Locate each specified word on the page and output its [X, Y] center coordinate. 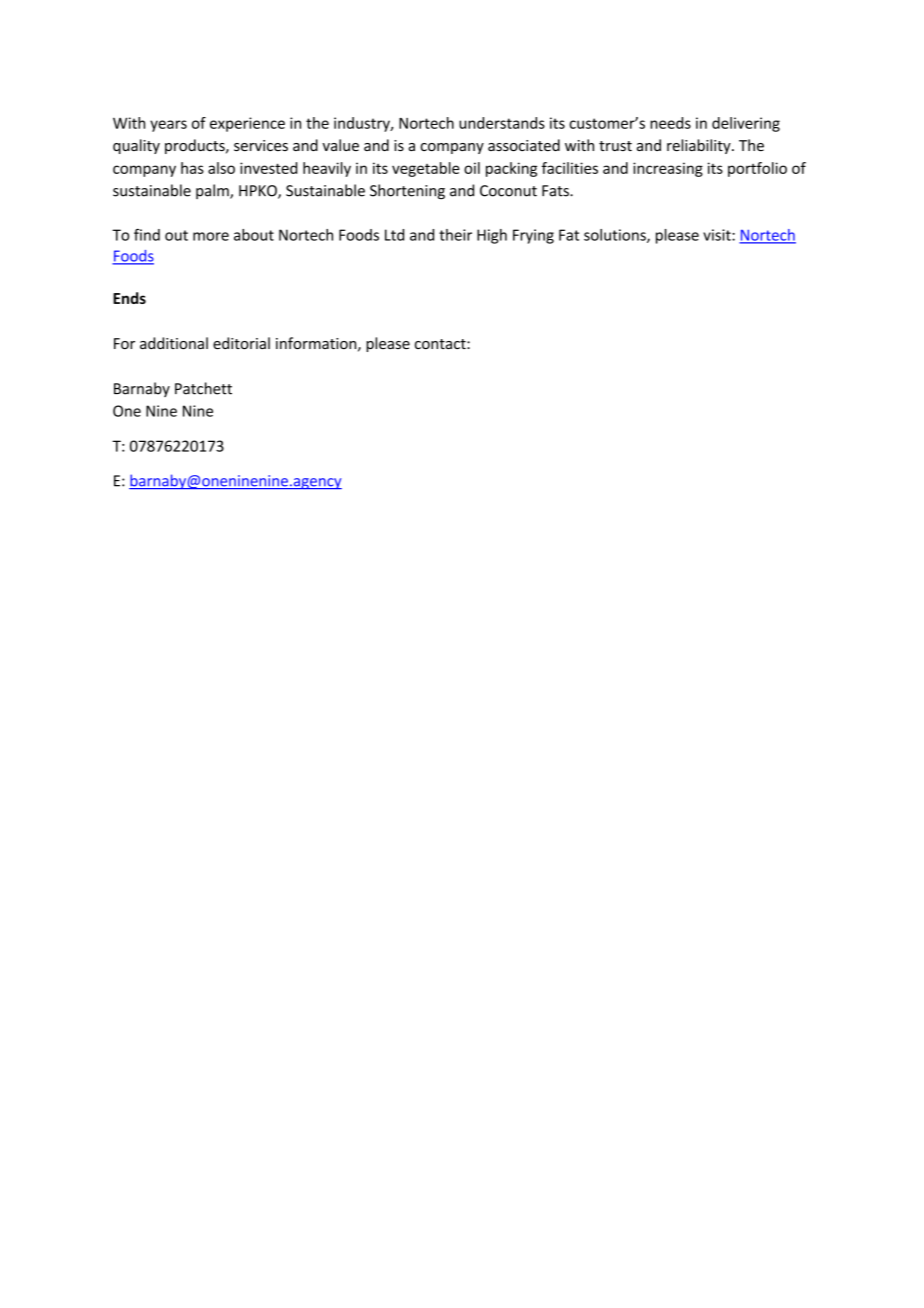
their [455, 235]
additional [174, 343]
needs [670, 123]
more [211, 236]
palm [213, 191]
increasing [668, 169]
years [168, 126]
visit [718, 235]
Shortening [407, 192]
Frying [533, 236]
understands [502, 123]
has [192, 168]
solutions [616, 236]
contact [441, 344]
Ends [129, 298]
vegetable [426, 169]
